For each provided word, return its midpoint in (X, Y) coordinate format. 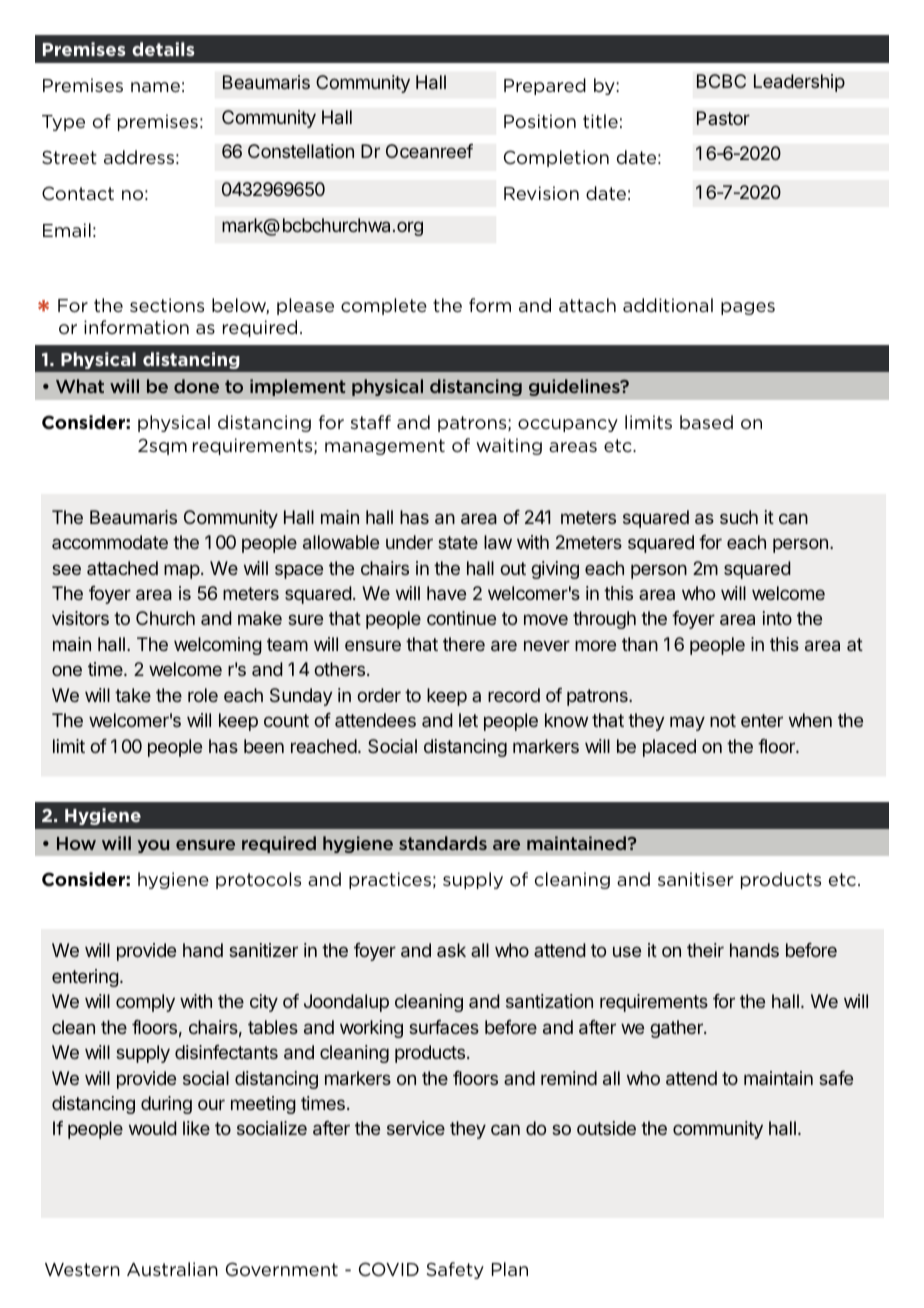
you (153, 846)
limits (648, 422)
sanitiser (695, 879)
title (600, 121)
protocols (258, 880)
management (385, 447)
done (196, 386)
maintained (576, 843)
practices (390, 880)
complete (384, 306)
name (155, 87)
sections (167, 305)
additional (668, 305)
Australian (172, 1269)
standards (443, 843)
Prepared (545, 86)
